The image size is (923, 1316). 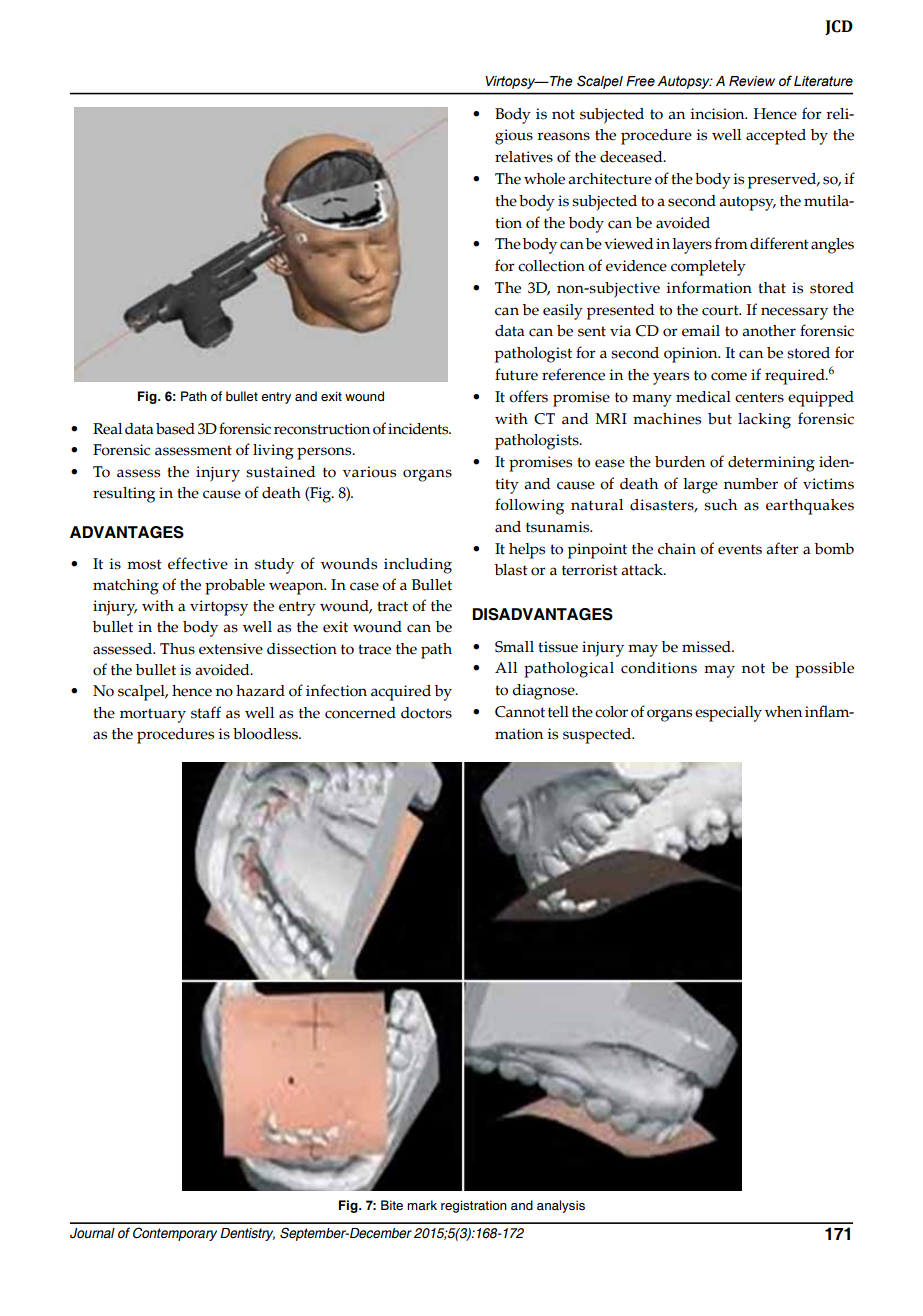 I want to click on analysis, so click(x=561, y=1206).
